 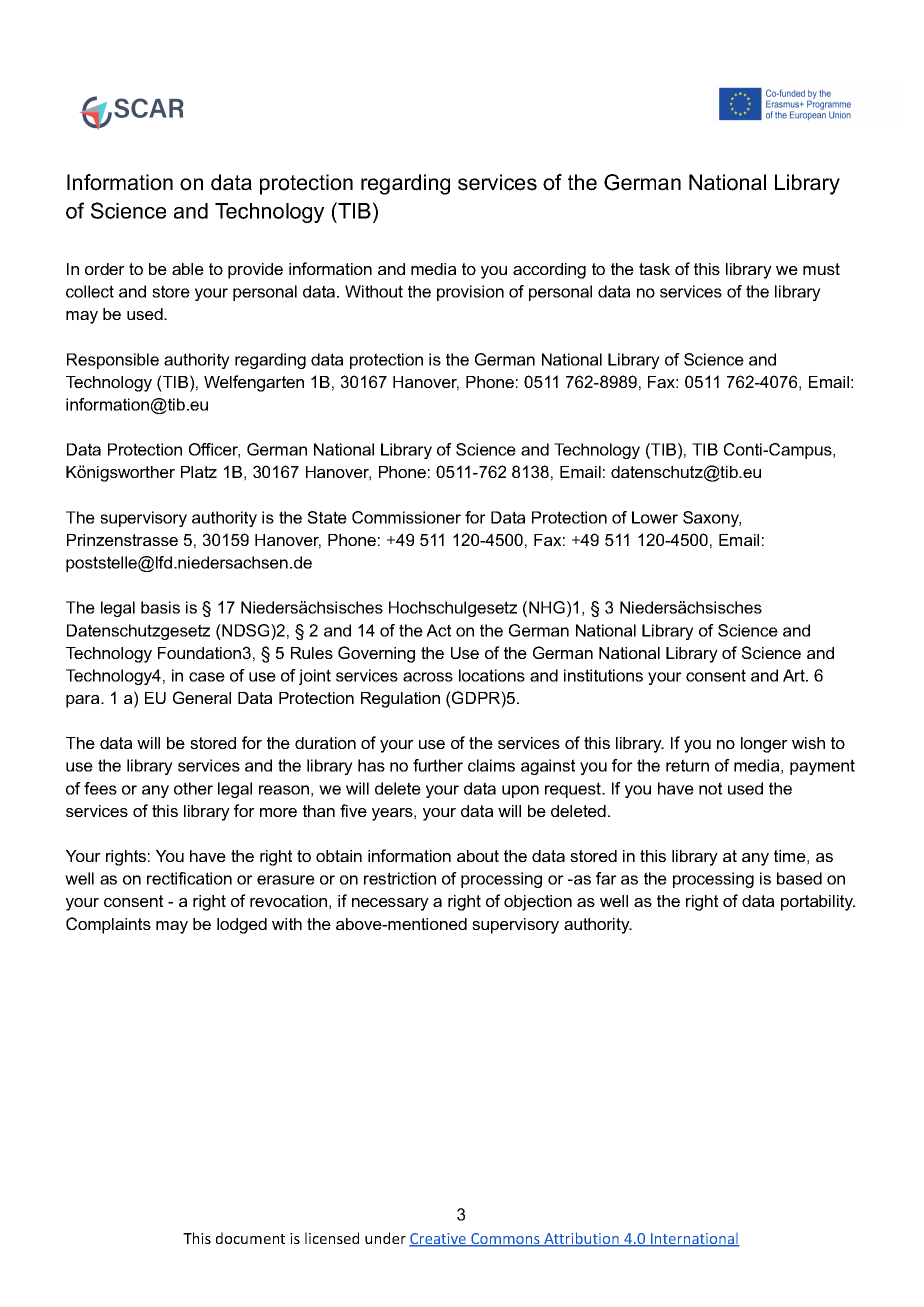 I want to click on Act, so click(x=438, y=630).
